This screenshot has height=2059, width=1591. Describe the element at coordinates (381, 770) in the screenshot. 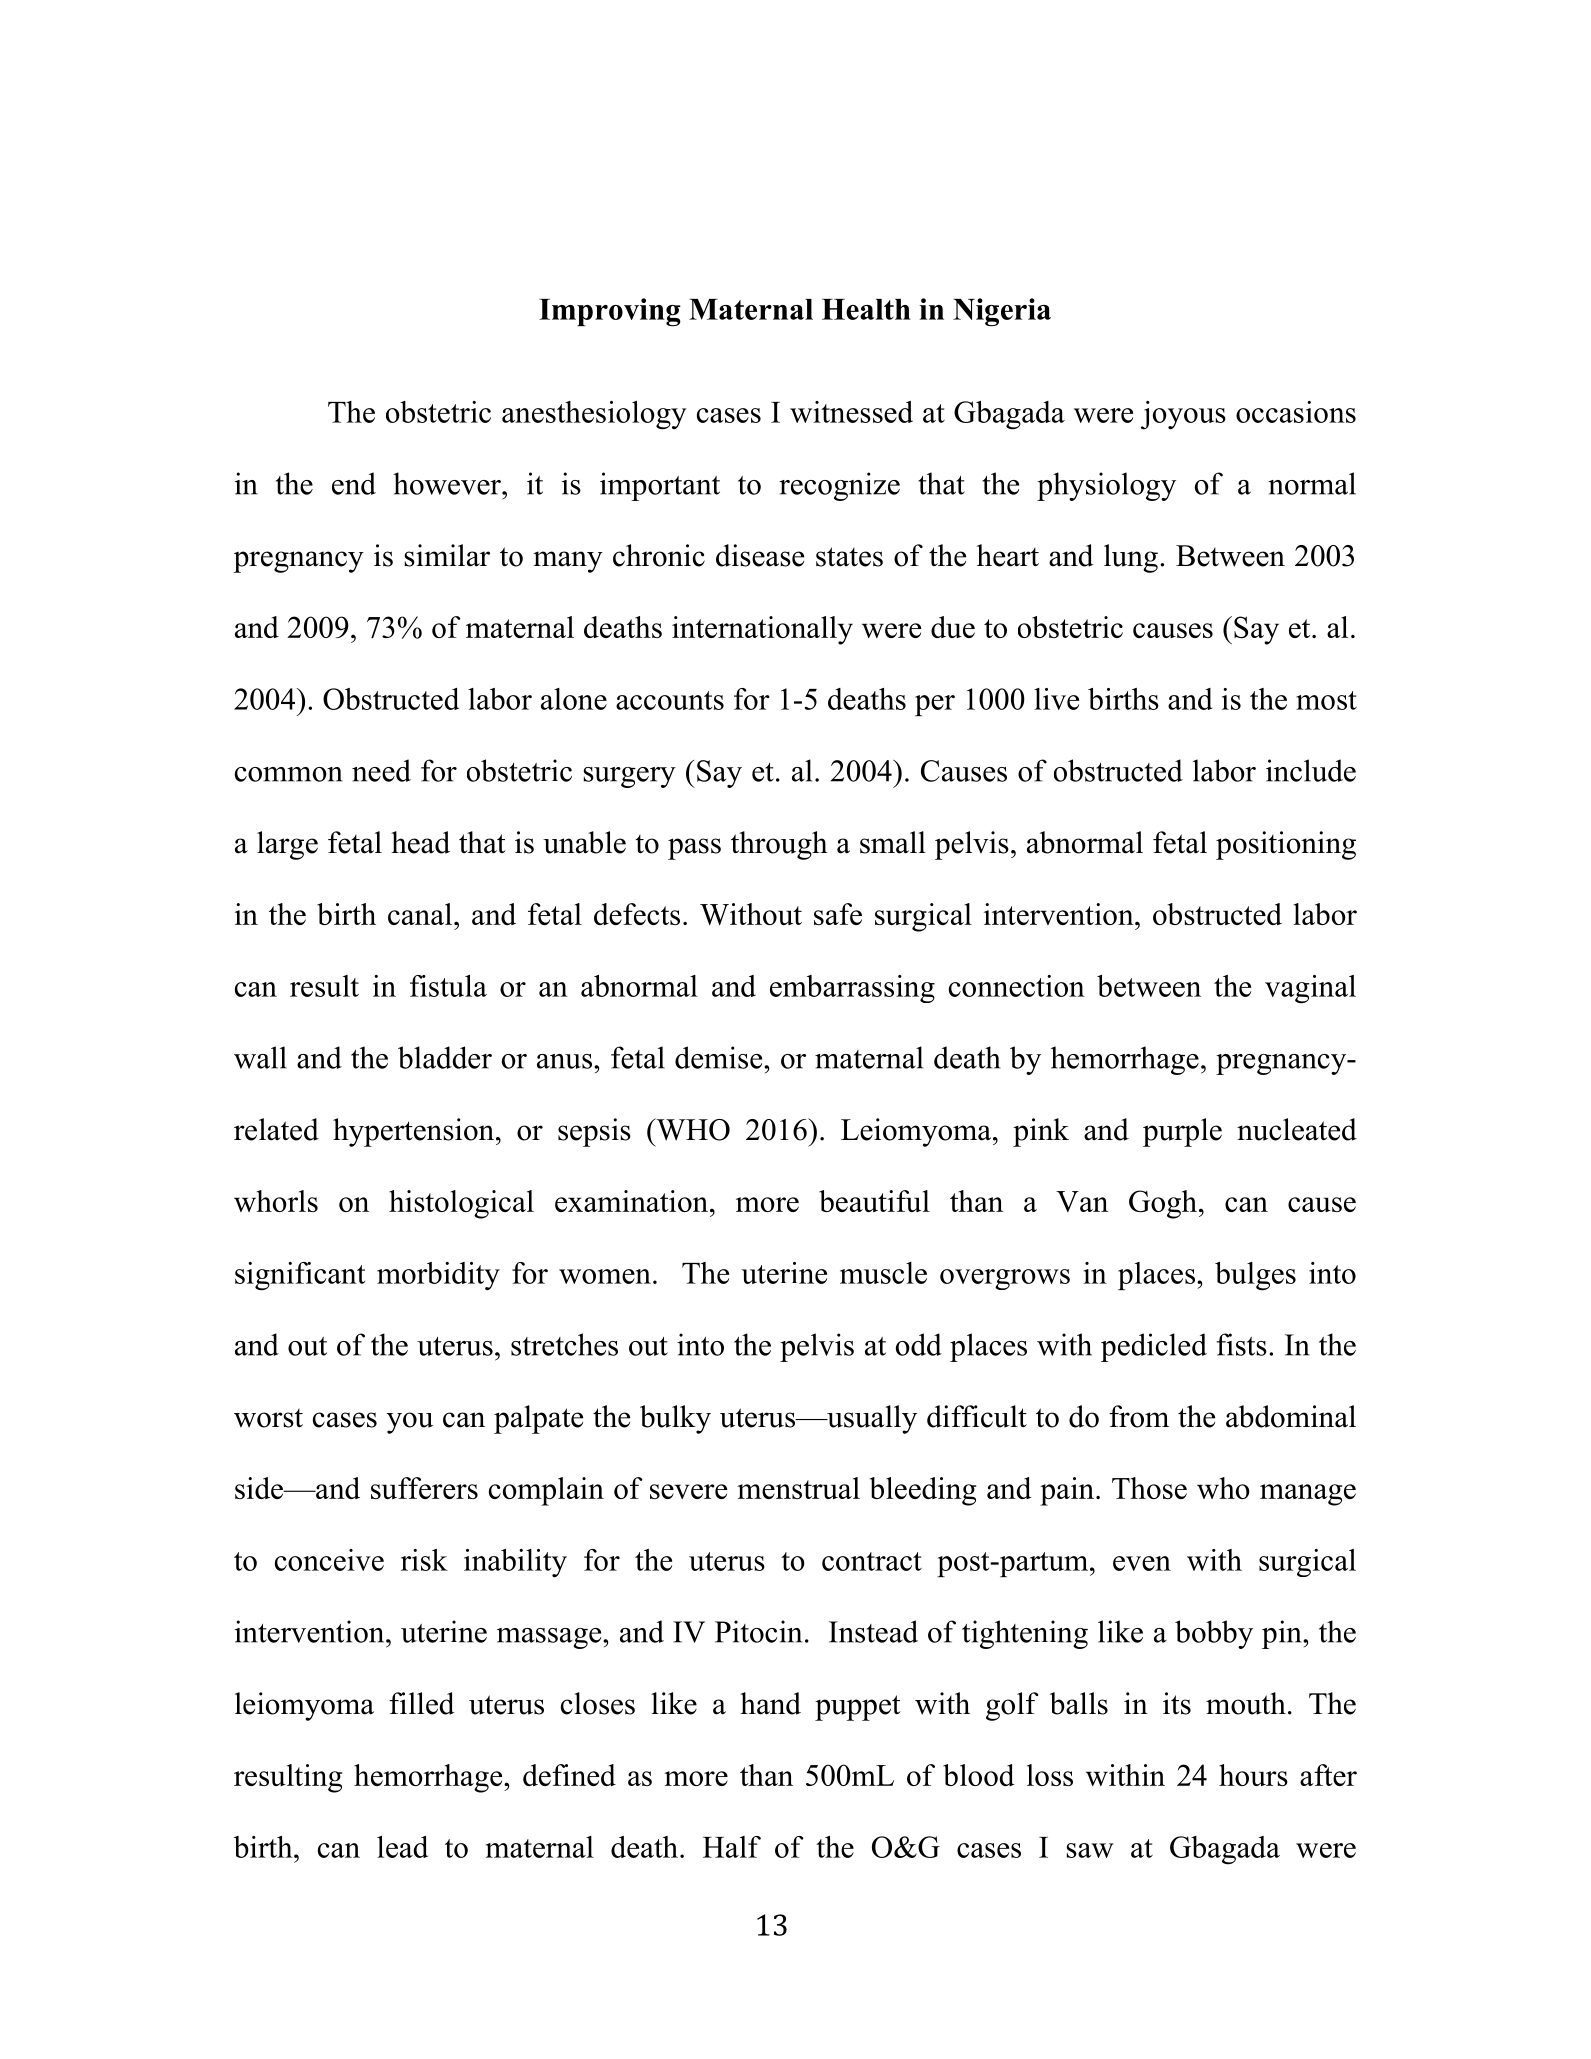

I see `need` at that location.
